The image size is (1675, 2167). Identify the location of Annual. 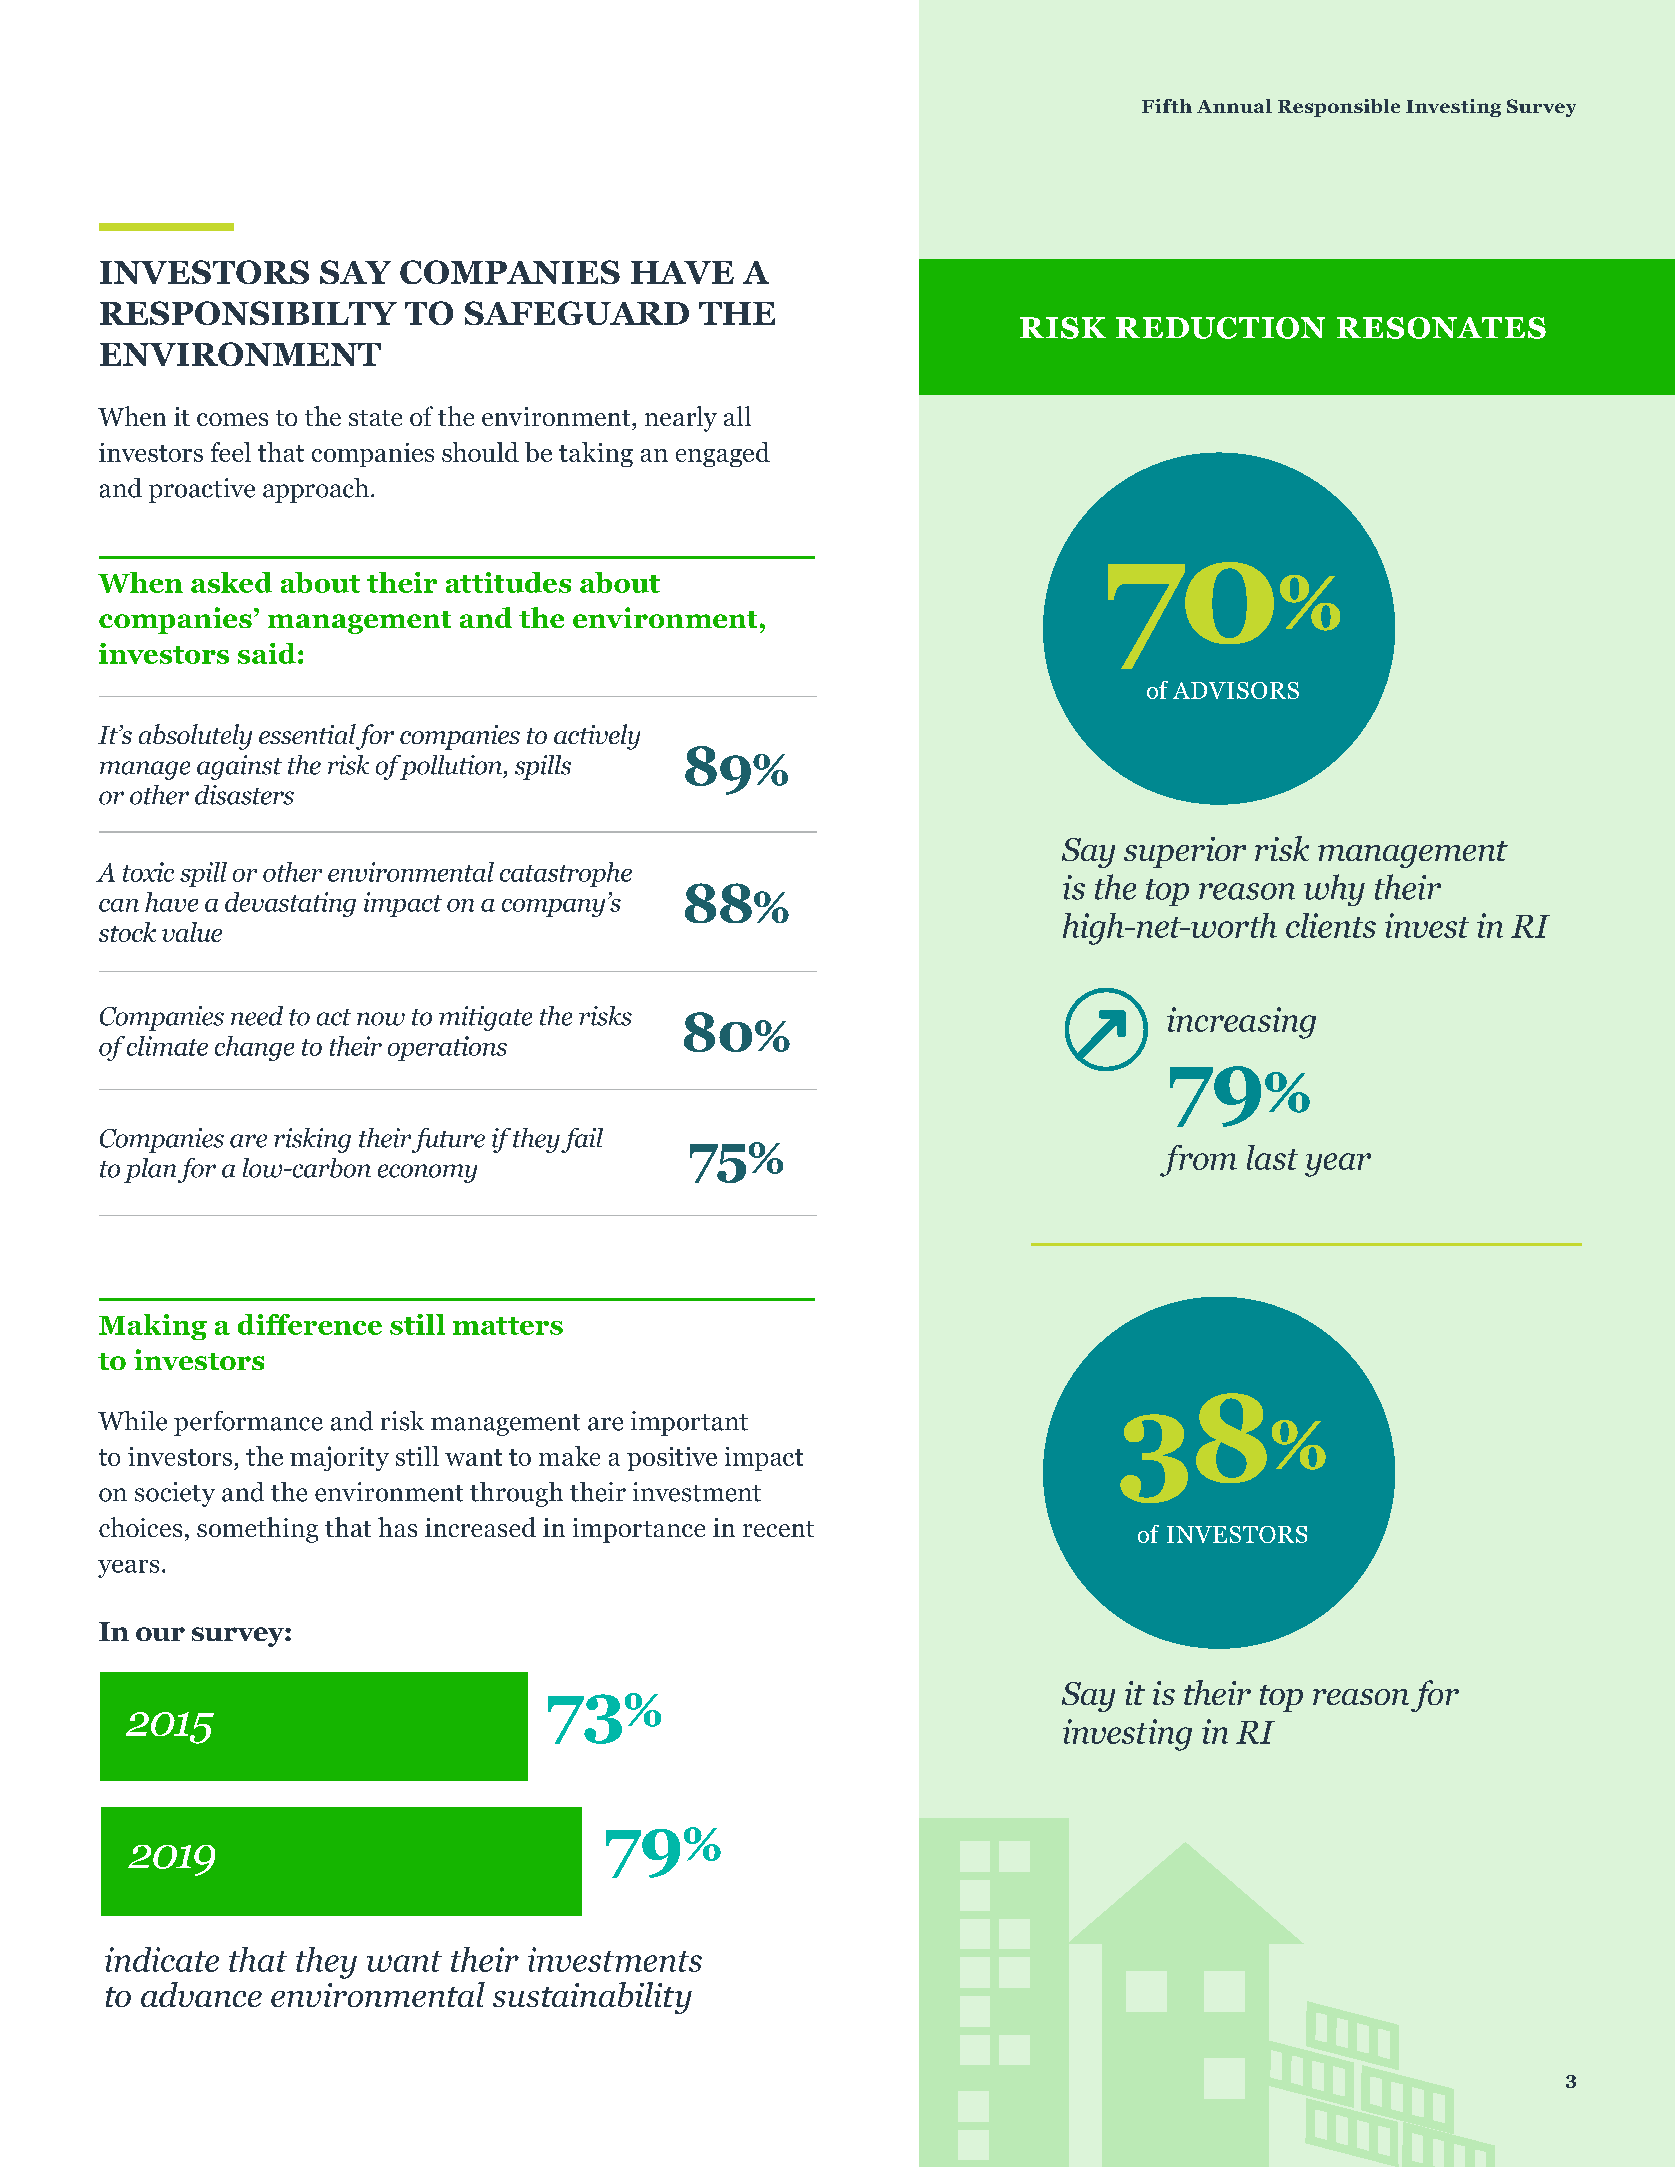
(1234, 106).
